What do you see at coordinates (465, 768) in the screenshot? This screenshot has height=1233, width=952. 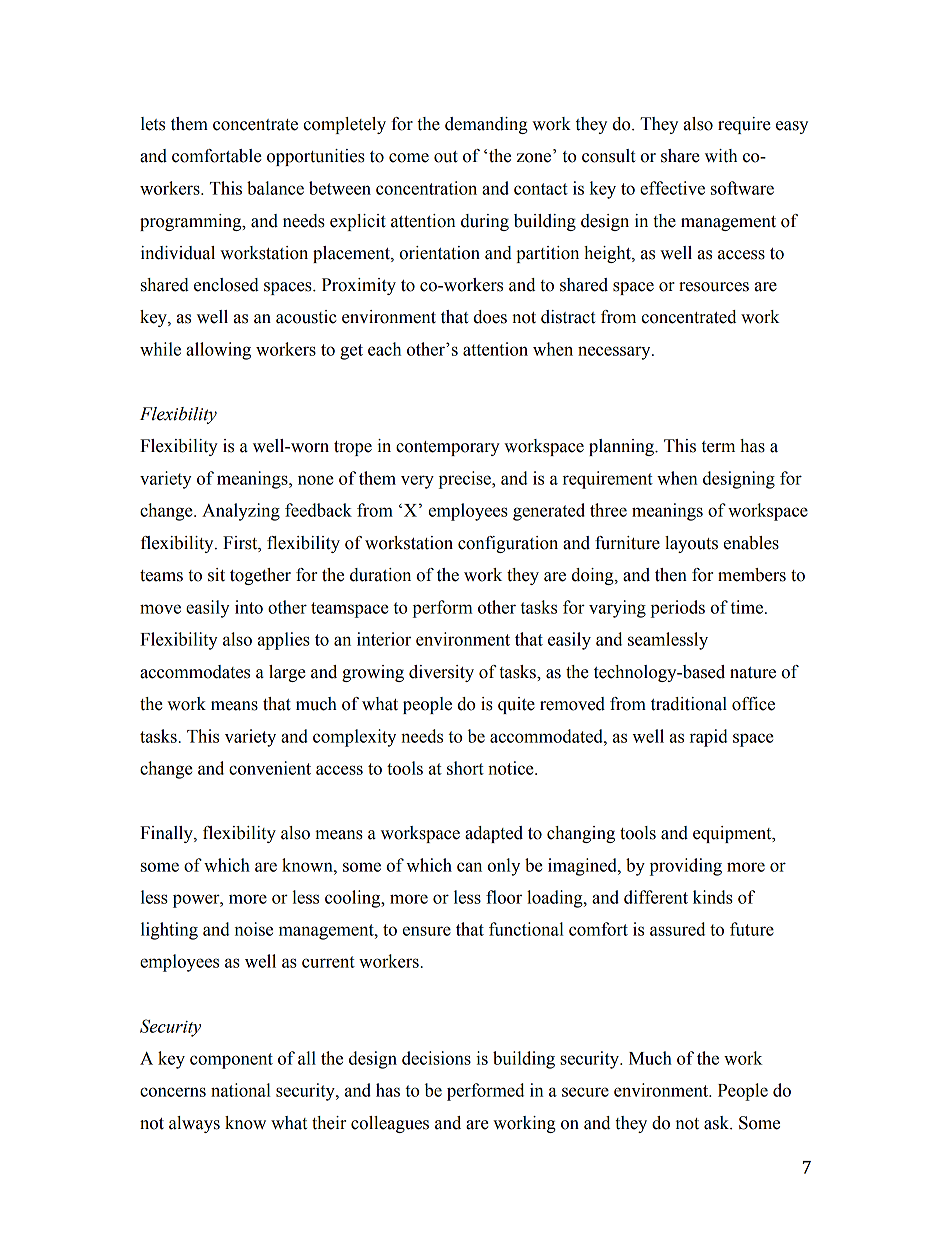 I see `short` at bounding box center [465, 768].
